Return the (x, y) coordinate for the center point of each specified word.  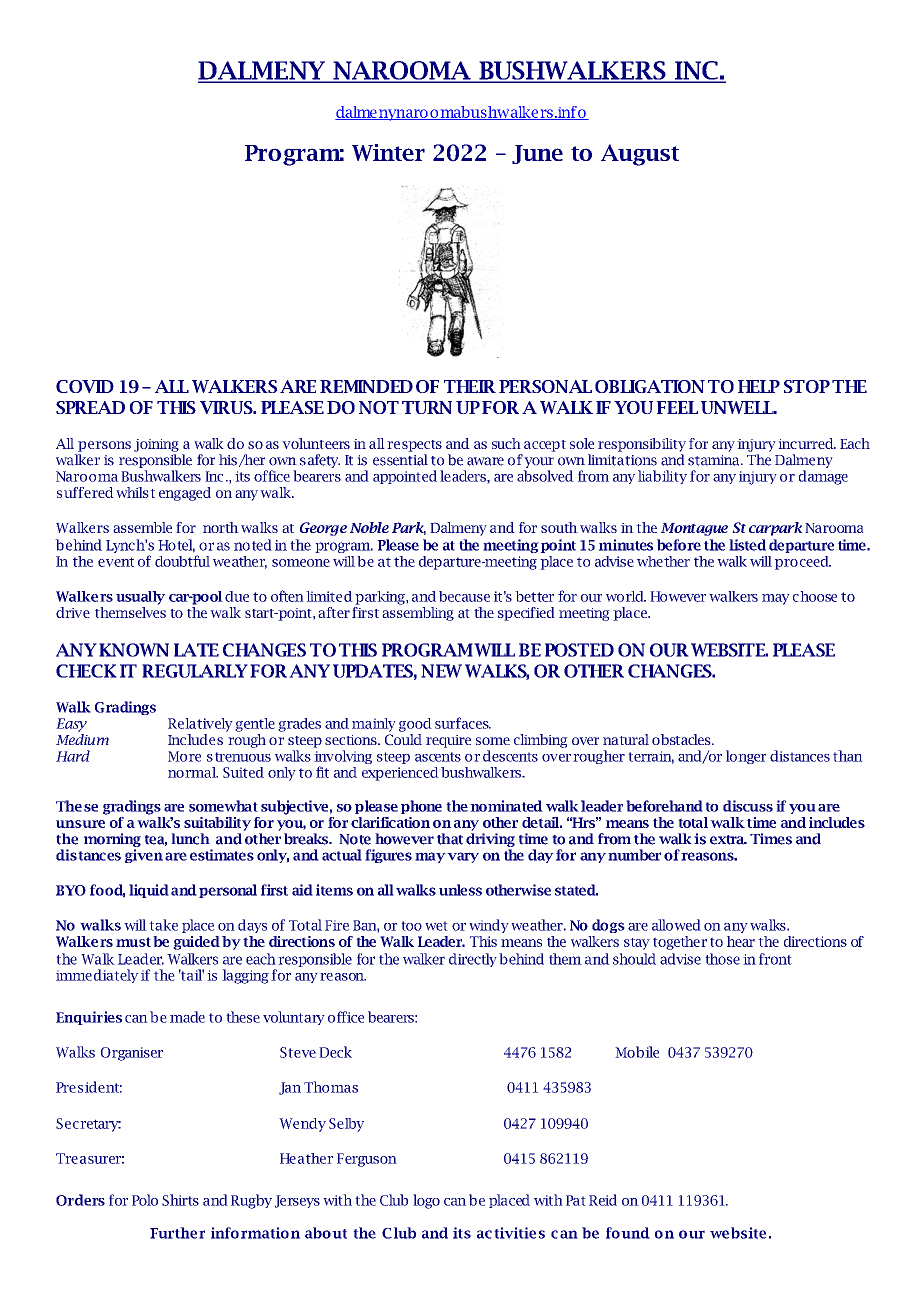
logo (426, 1201)
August (640, 155)
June (537, 154)
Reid (603, 1200)
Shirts (180, 1200)
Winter (388, 152)
